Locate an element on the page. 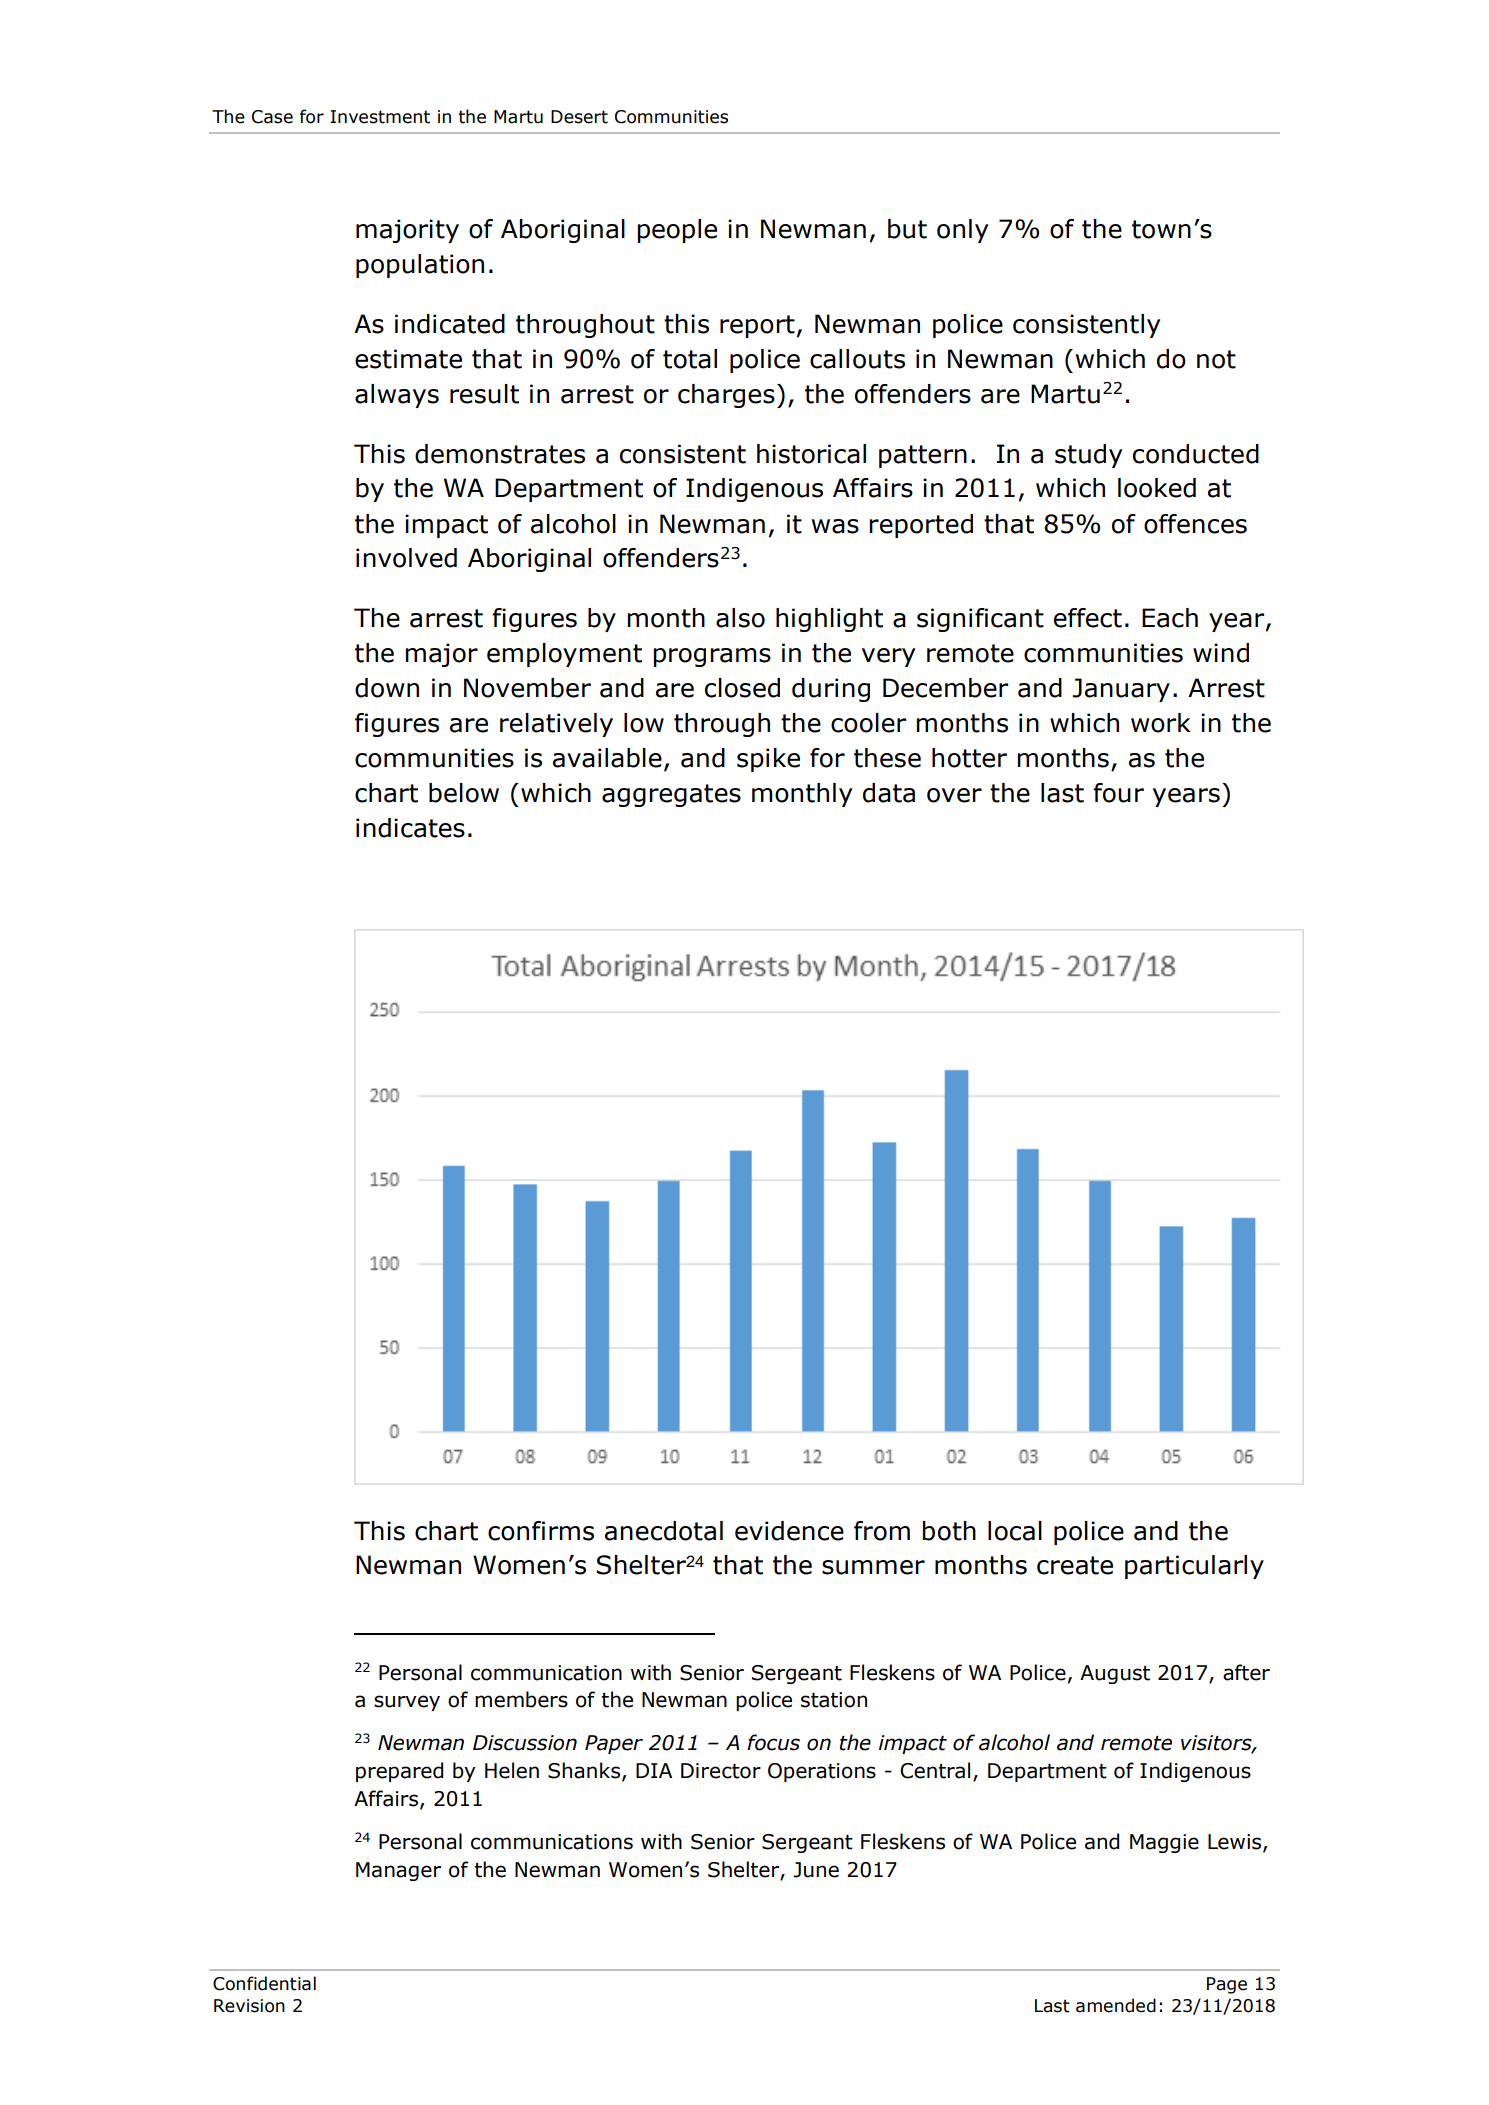 The height and width of the document is (2105, 1489). only is located at coordinates (962, 231).
